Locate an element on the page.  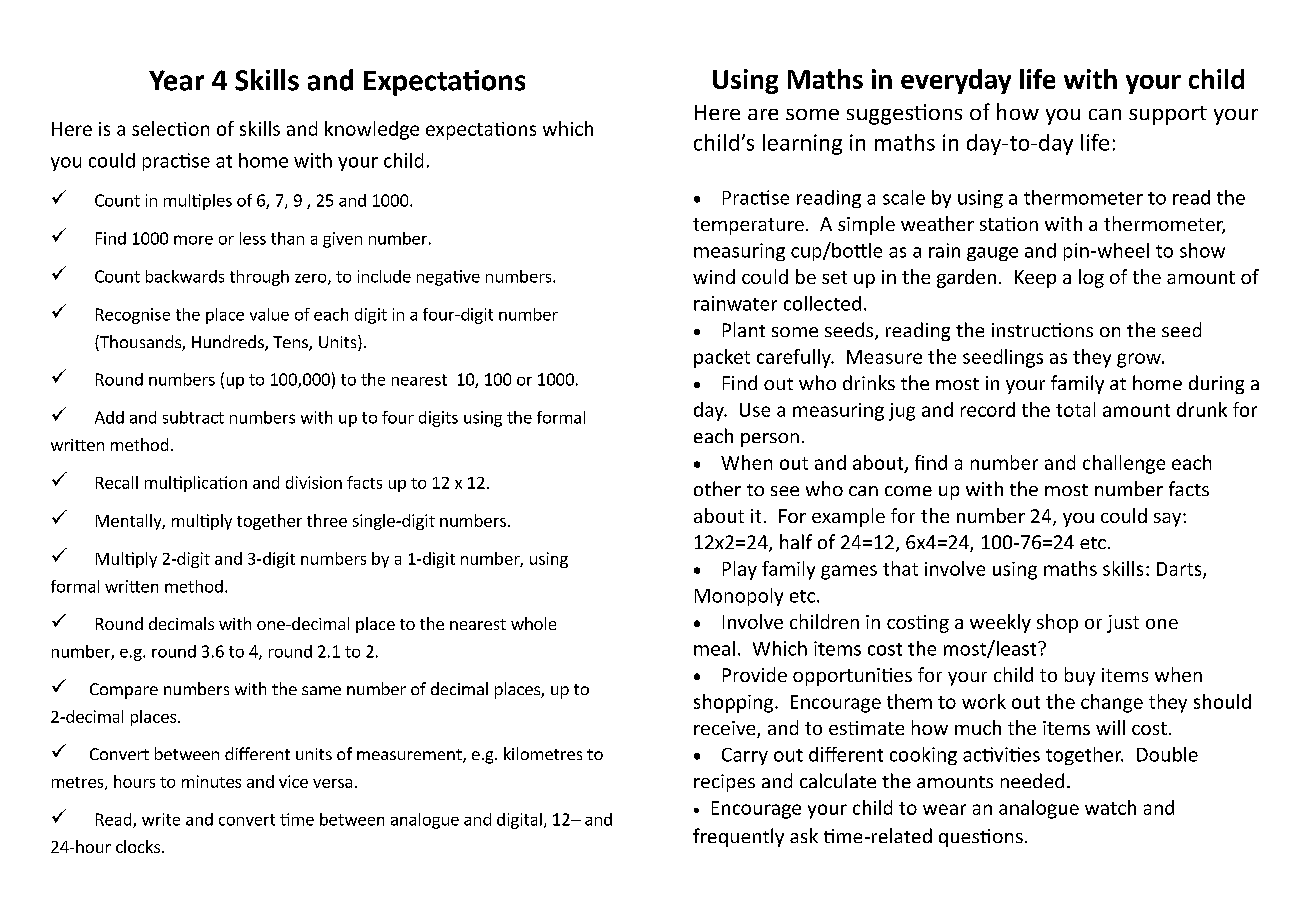
through is located at coordinates (259, 278).
